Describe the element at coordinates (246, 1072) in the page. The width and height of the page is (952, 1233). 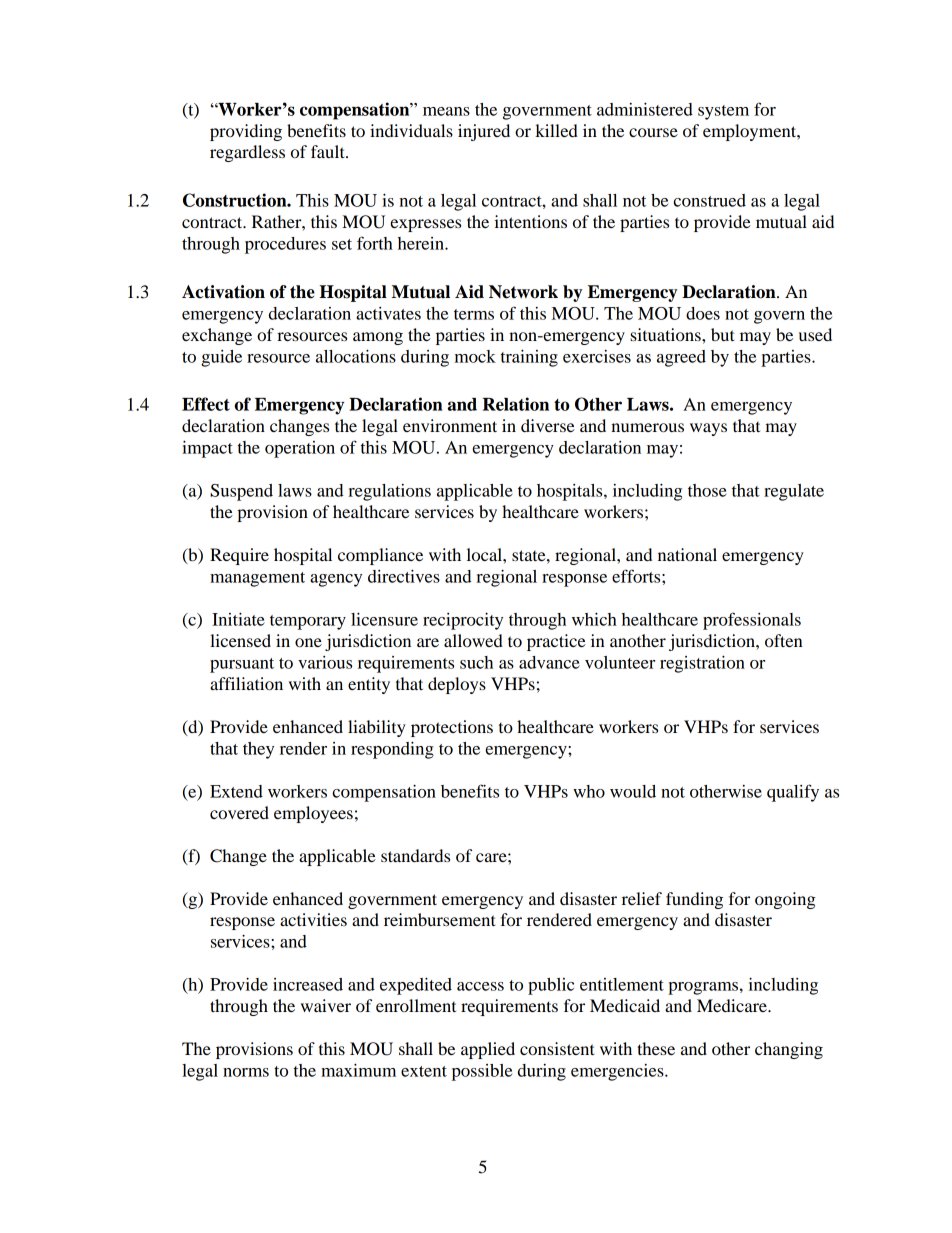
I see `norms` at that location.
